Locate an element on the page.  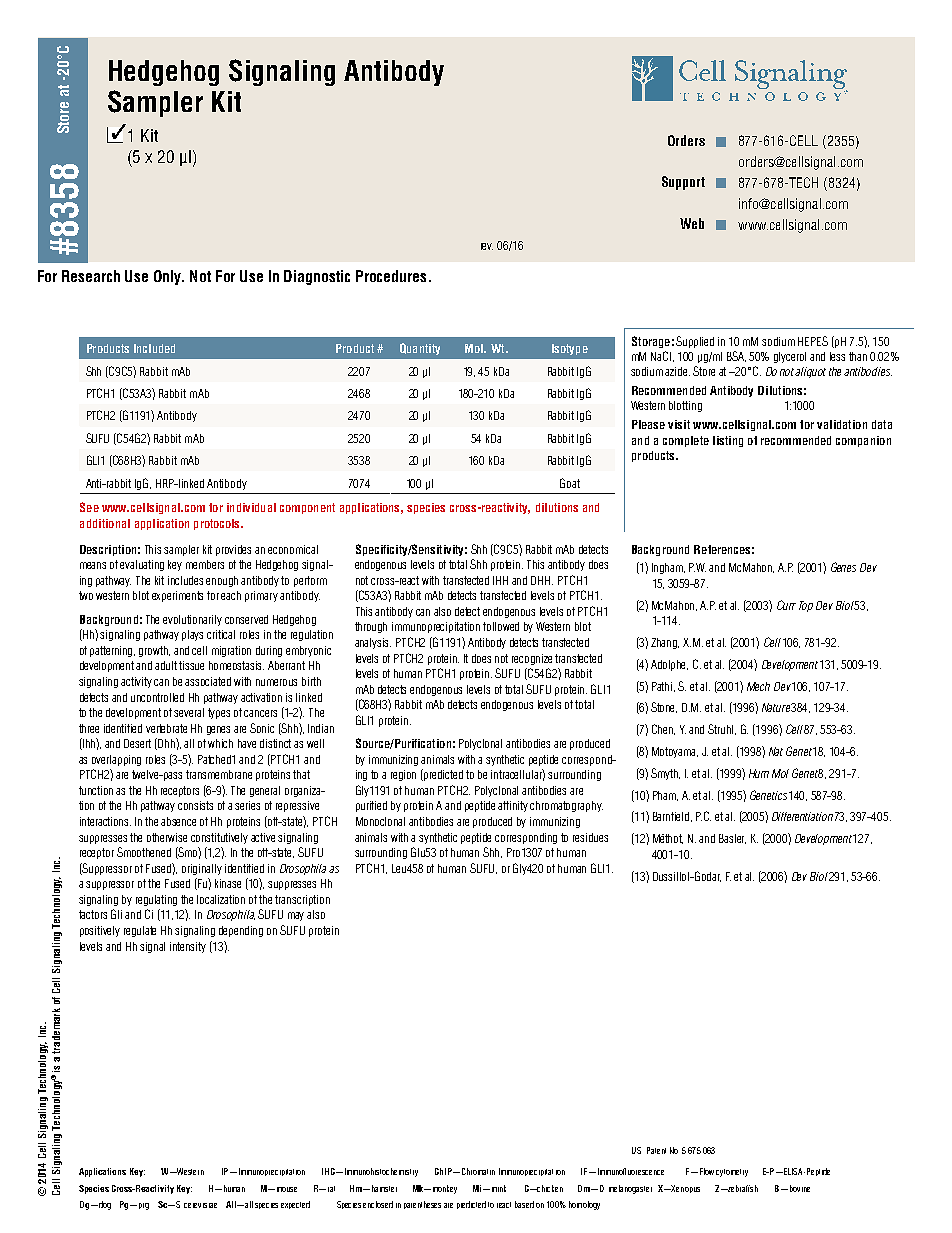
Procedures is located at coordinates (391, 276).
